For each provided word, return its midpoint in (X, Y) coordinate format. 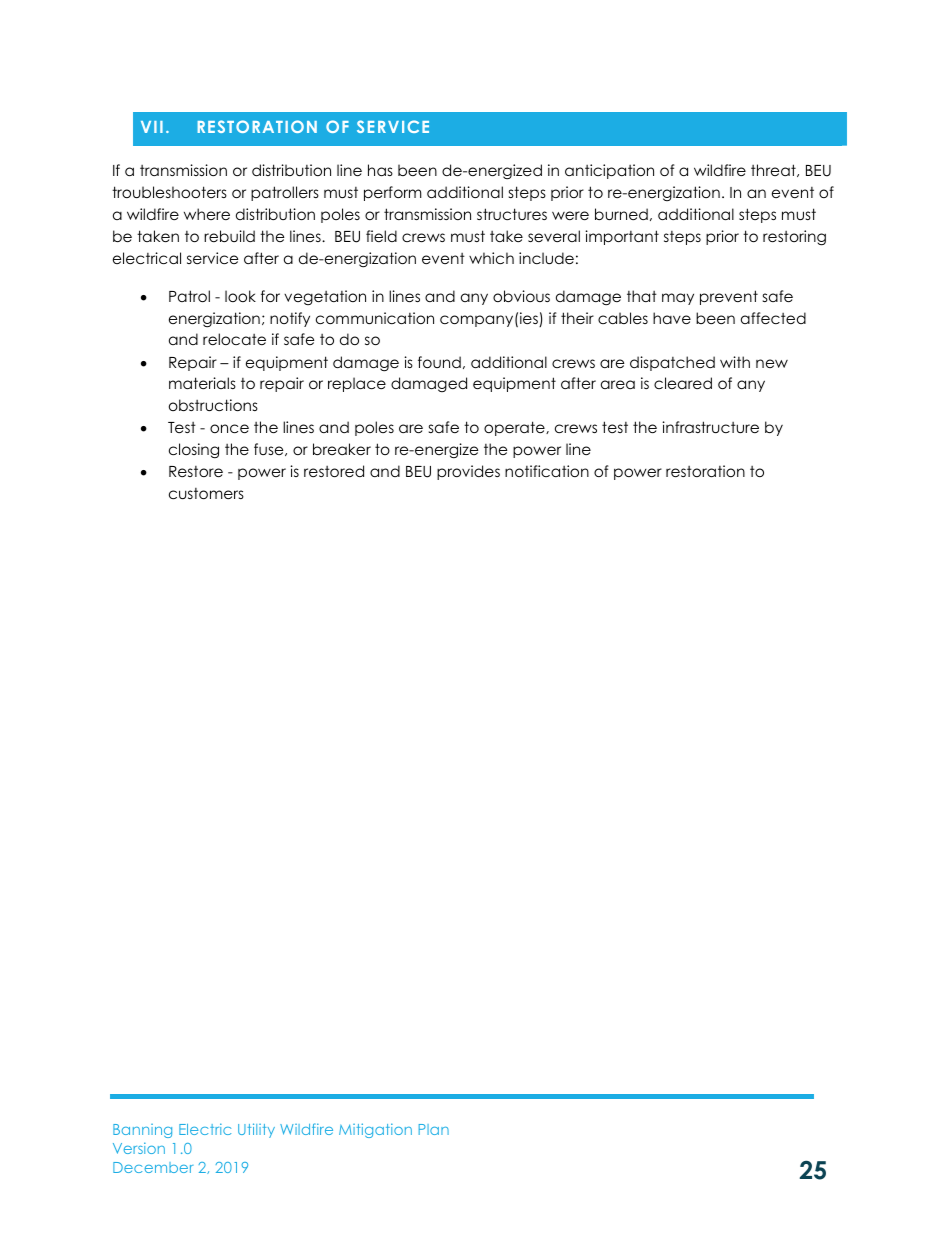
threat (774, 170)
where (207, 214)
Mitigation (375, 1130)
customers (206, 493)
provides (468, 472)
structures (512, 214)
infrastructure (710, 427)
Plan (434, 1129)
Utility (256, 1130)
